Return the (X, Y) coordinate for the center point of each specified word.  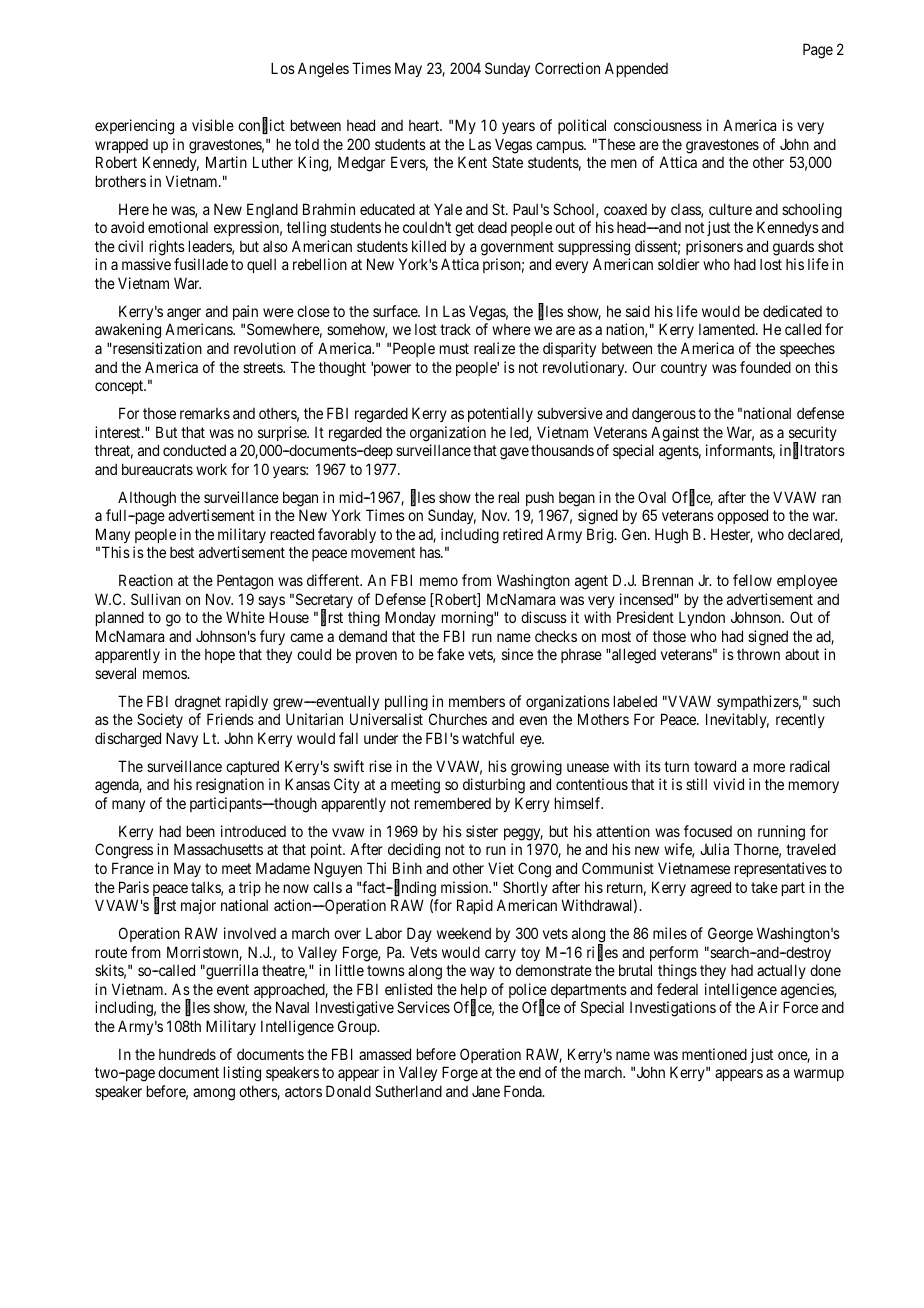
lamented (728, 329)
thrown (758, 654)
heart (425, 125)
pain (245, 312)
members (477, 701)
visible (213, 125)
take (764, 887)
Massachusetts (218, 849)
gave (514, 453)
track (455, 329)
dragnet (198, 703)
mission (466, 887)
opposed (742, 516)
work (211, 469)
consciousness (658, 125)
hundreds (187, 1054)
